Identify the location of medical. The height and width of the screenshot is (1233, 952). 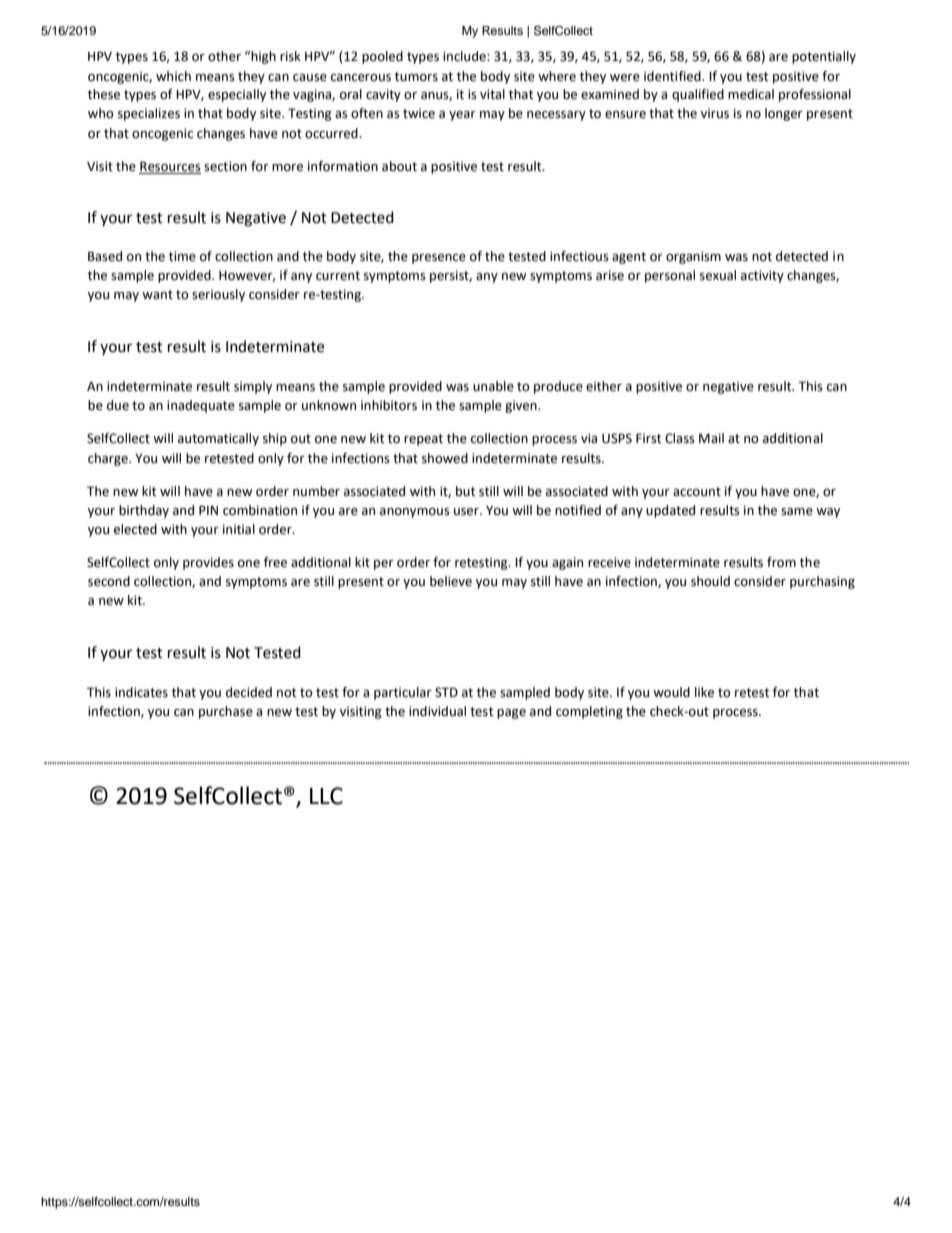
(751, 94).
